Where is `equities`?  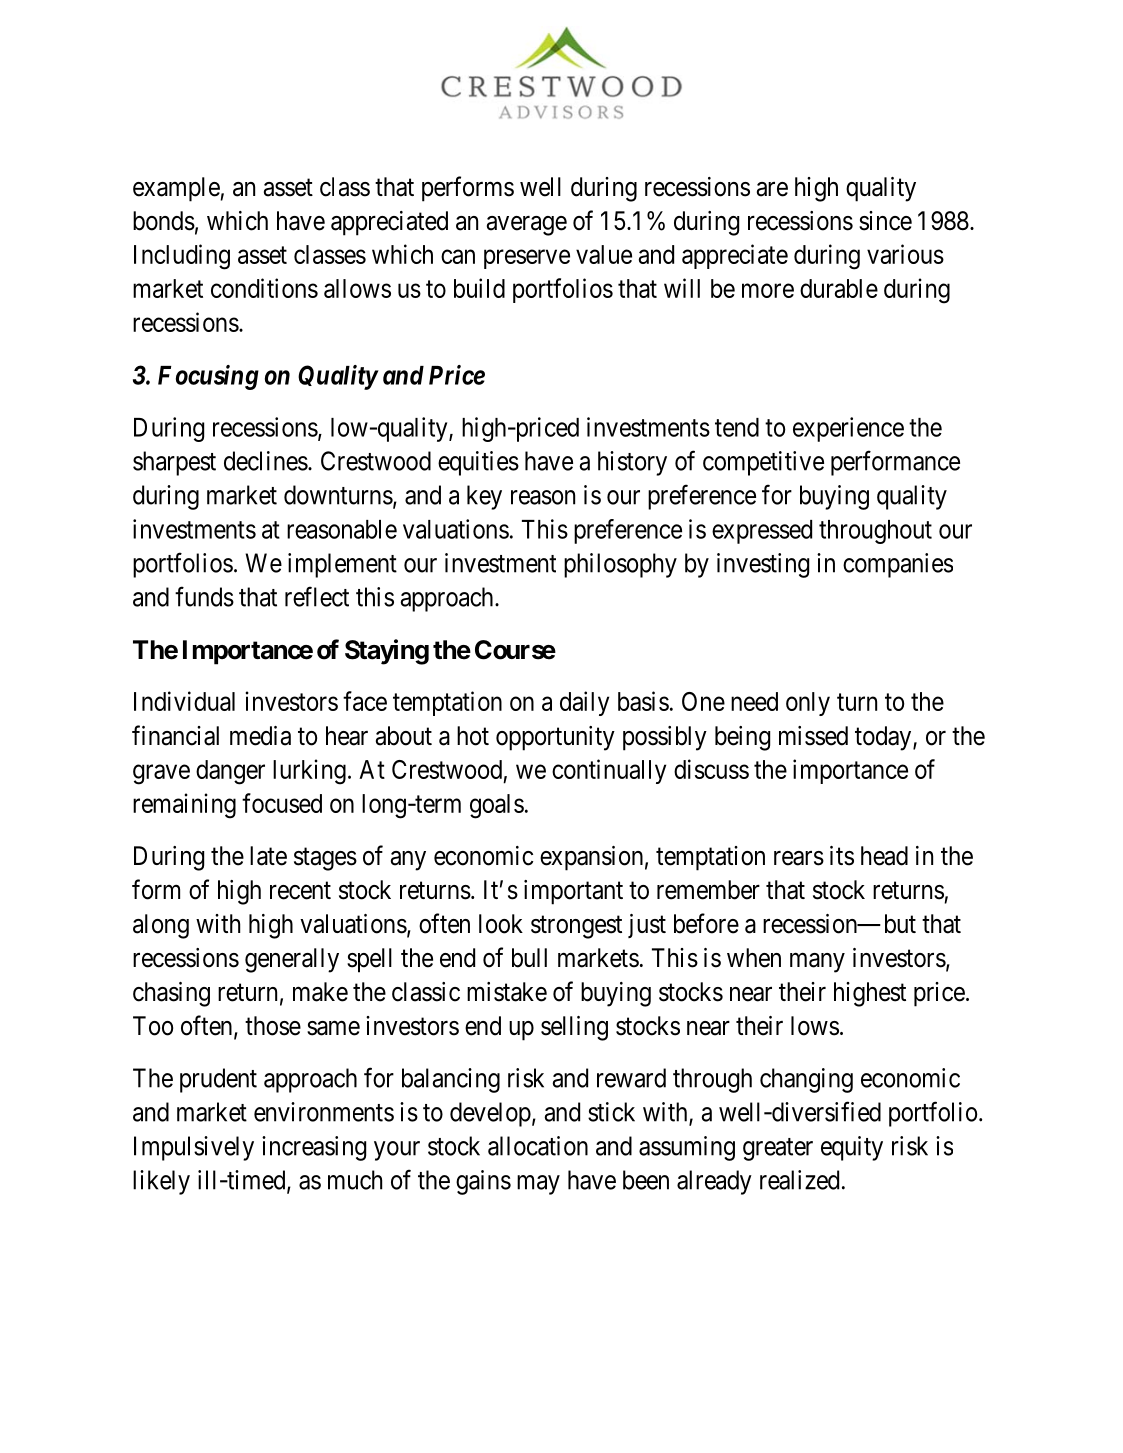
equities is located at coordinates (478, 463).
